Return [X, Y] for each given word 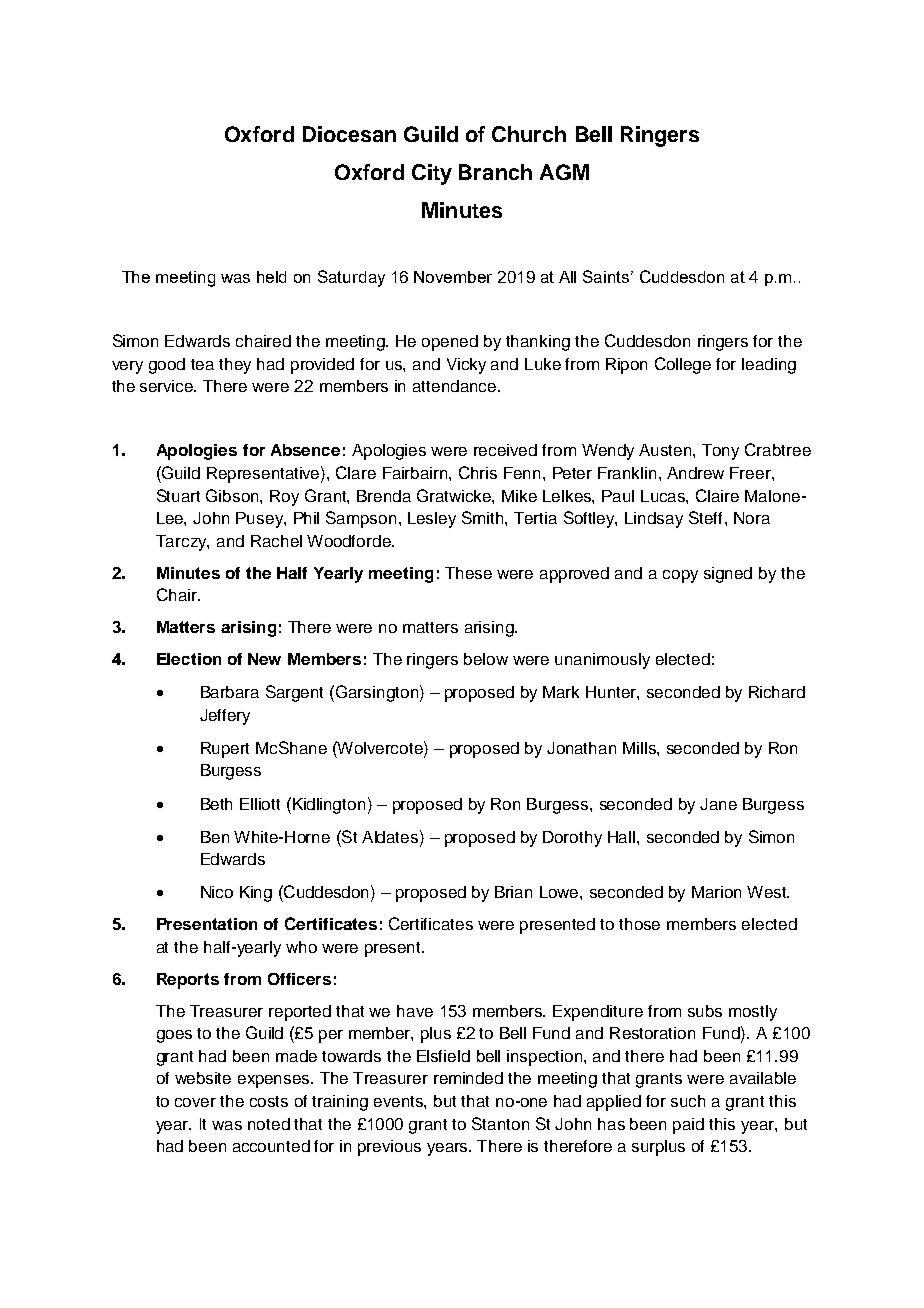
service [168, 386]
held [271, 277]
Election [189, 659]
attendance [456, 386]
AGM [564, 172]
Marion [716, 892]
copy [680, 576]
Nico [217, 892]
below [486, 659]
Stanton [500, 1123]
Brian [513, 892]
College [683, 365]
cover [195, 1102]
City [432, 174]
